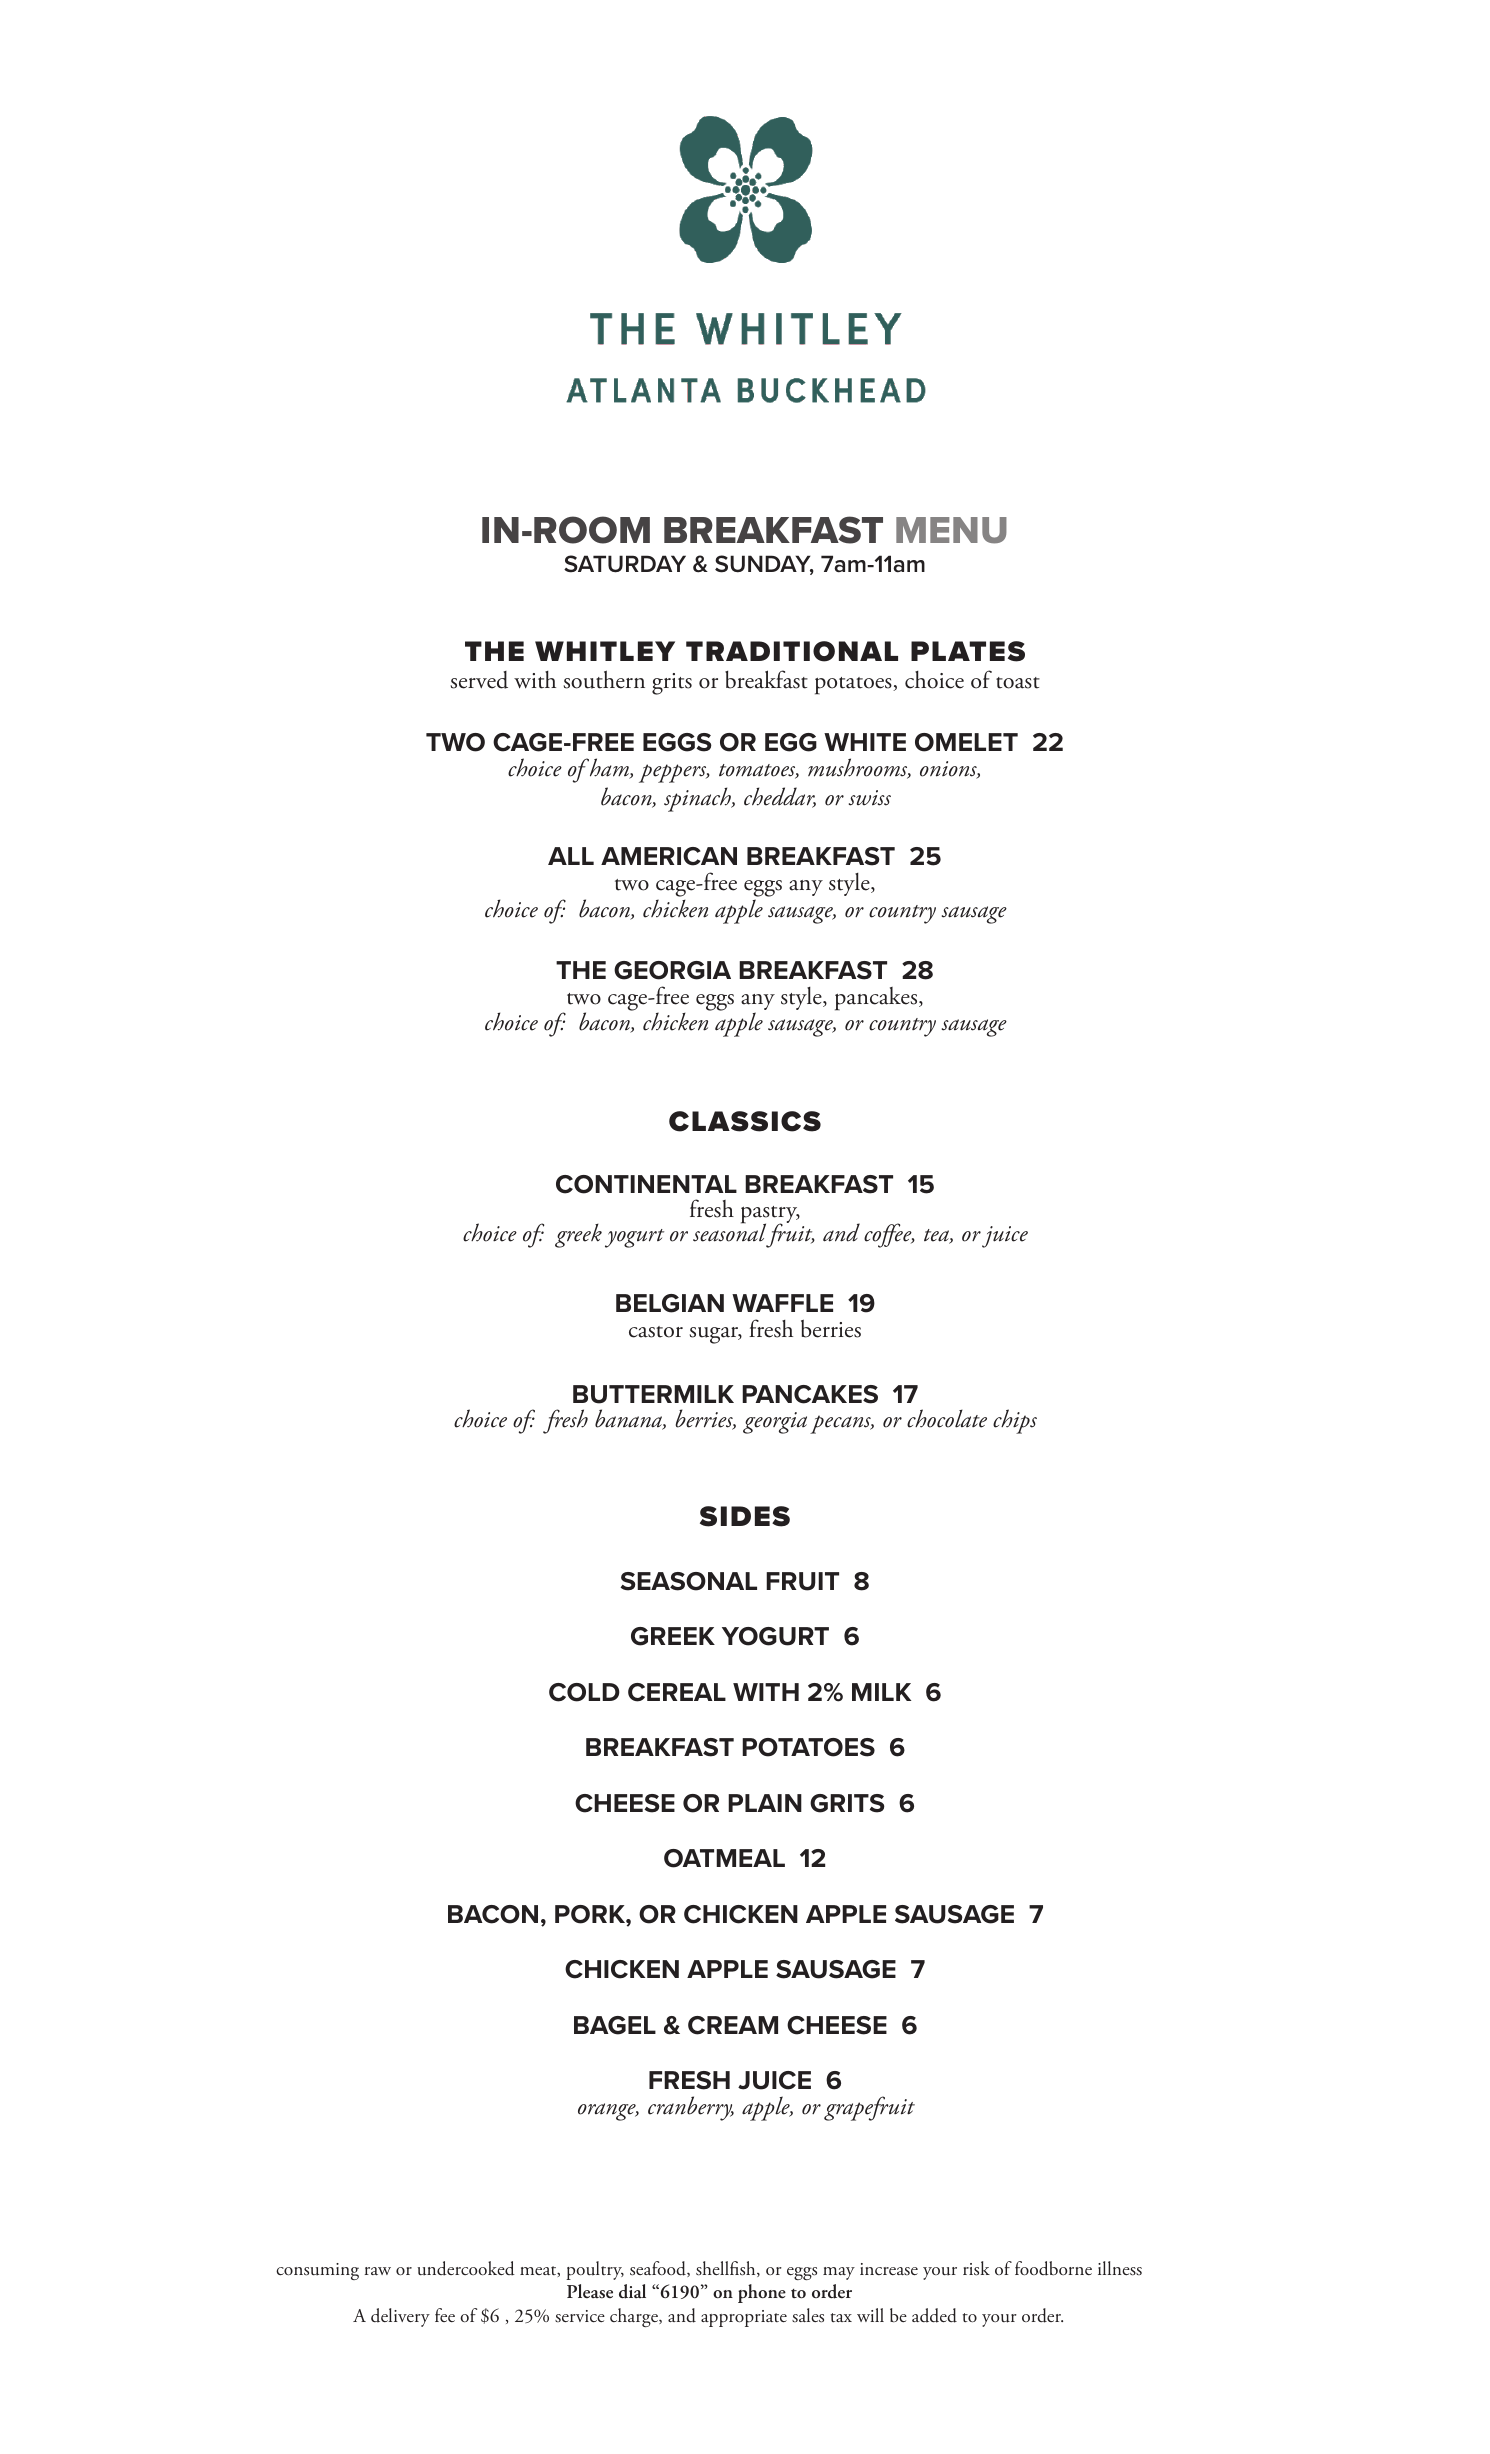 The width and height of the page is (1490, 2454). What do you see at coordinates (656, 1332) in the page?
I see `castor` at bounding box center [656, 1332].
